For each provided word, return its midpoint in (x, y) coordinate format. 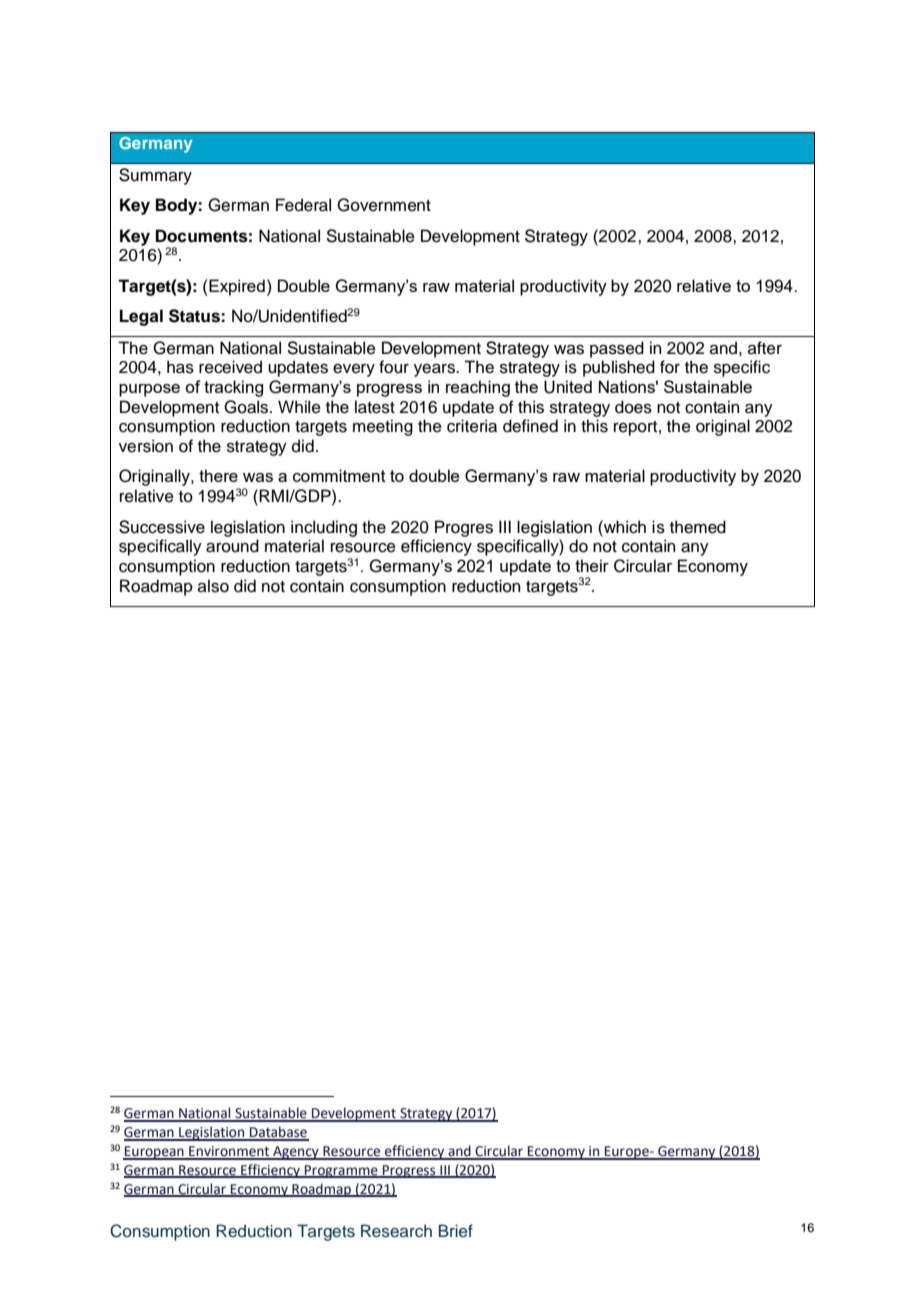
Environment (229, 1152)
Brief (456, 1230)
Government (384, 205)
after (765, 348)
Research (396, 1231)
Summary (155, 176)
